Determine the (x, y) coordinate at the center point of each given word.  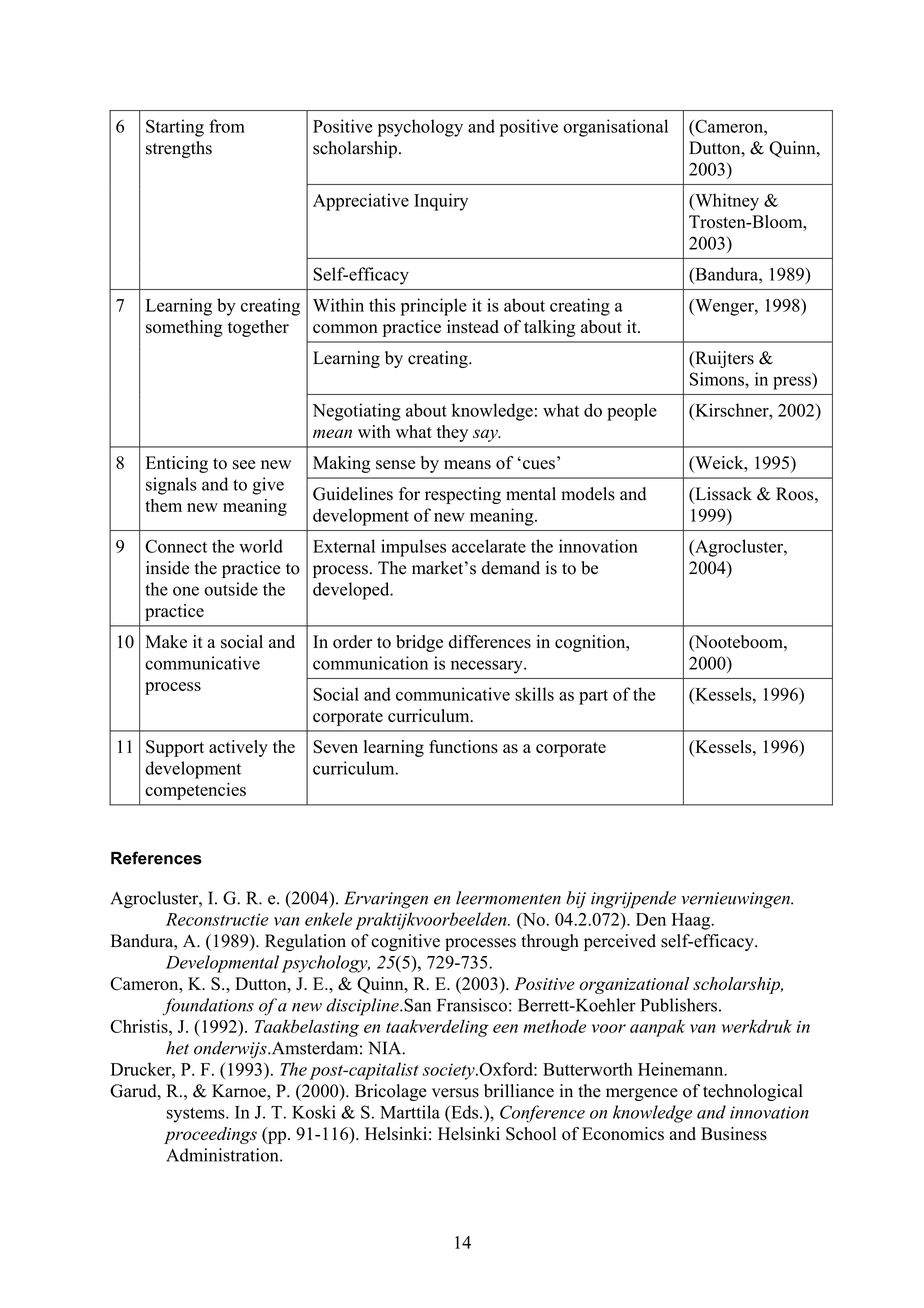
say (486, 435)
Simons (718, 379)
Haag (692, 921)
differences (490, 642)
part (593, 697)
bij (576, 899)
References (156, 858)
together (258, 328)
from (227, 126)
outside (231, 589)
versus (455, 1093)
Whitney (726, 202)
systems (197, 1115)
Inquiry (441, 202)
